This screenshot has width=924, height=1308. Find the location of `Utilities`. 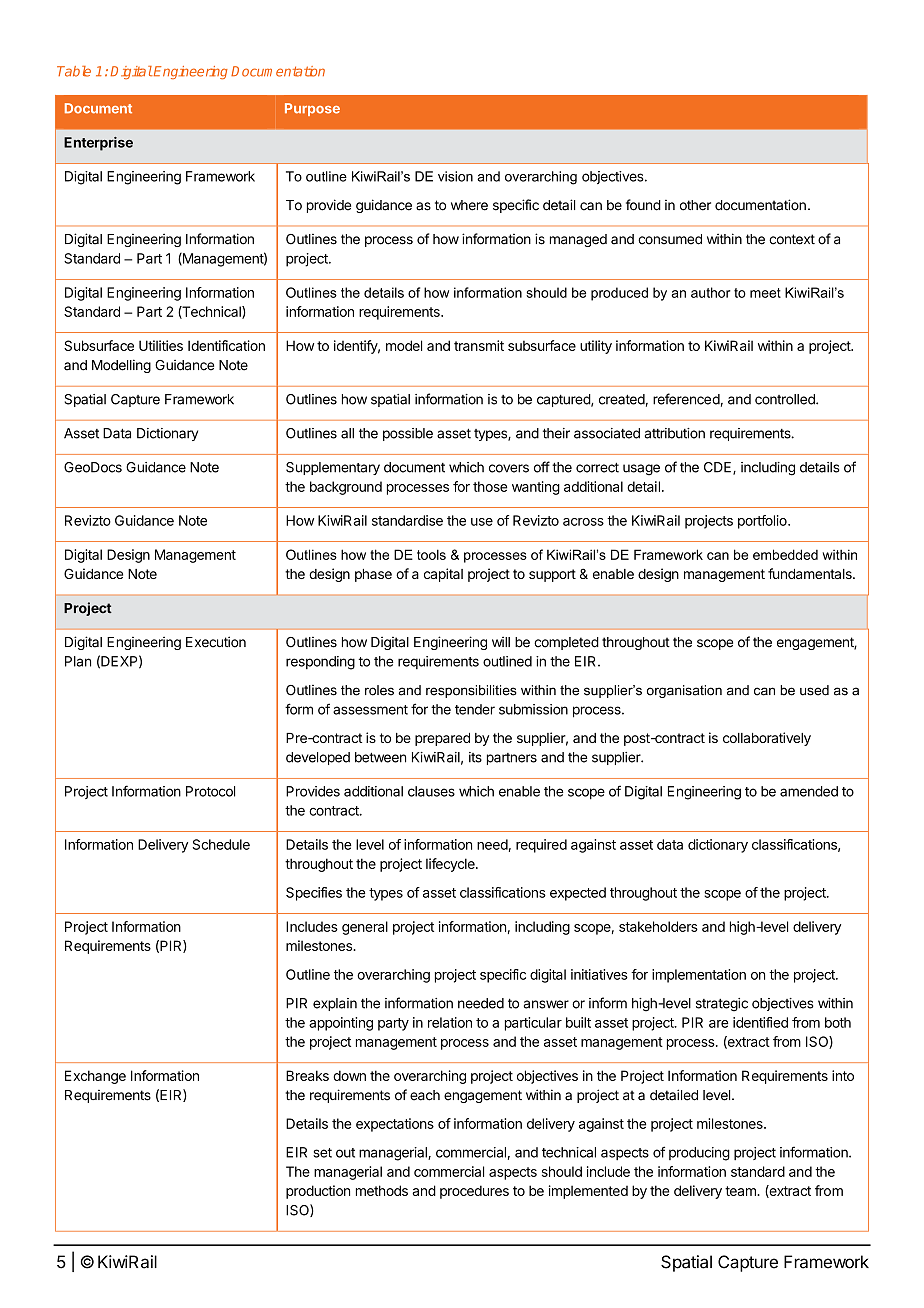

Utilities is located at coordinates (161, 345).
